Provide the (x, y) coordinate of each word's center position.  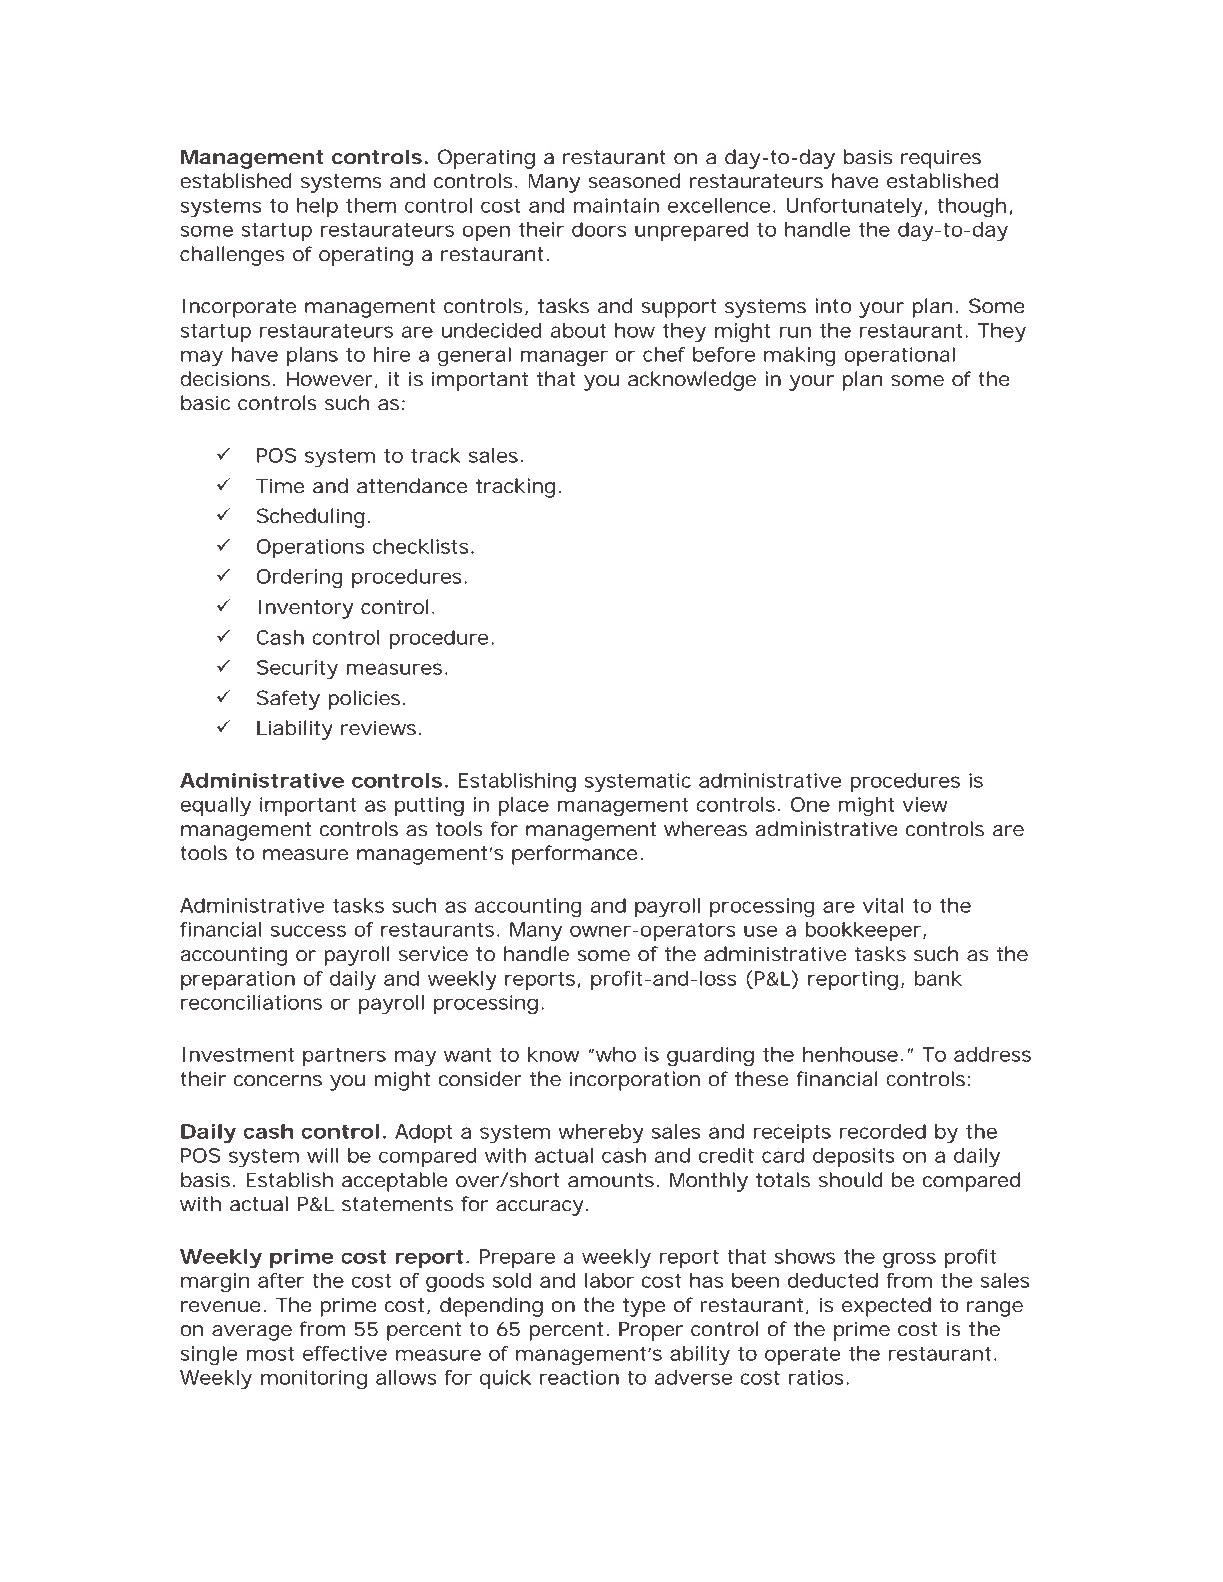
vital (883, 905)
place (523, 806)
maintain (616, 205)
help (317, 207)
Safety (288, 700)
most (270, 1354)
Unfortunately (854, 208)
